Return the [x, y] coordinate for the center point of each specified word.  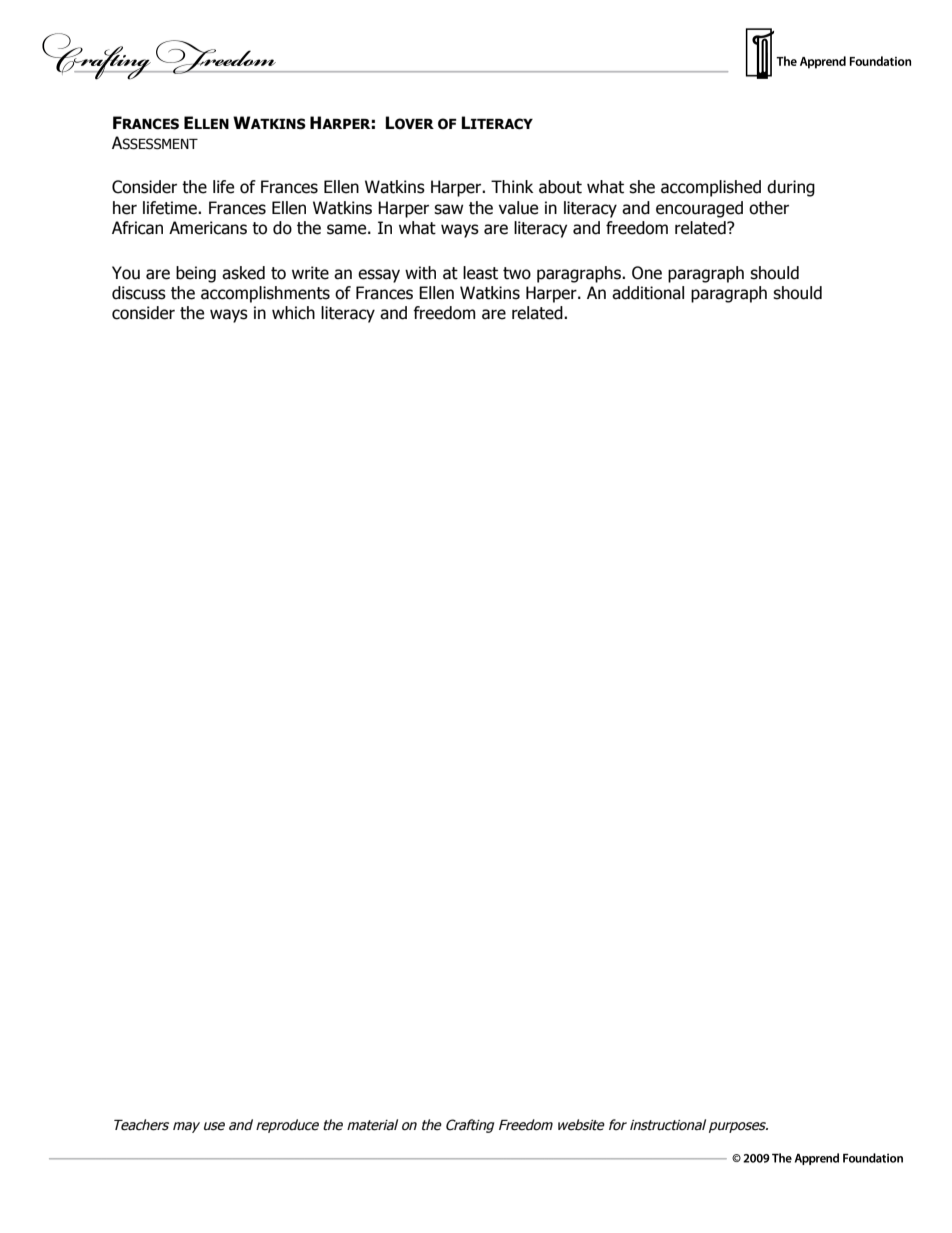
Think [512, 186]
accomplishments [265, 294]
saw [448, 209]
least [480, 273]
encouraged [699, 209]
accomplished [711, 188]
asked [243, 273]
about [560, 187]
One [647, 273]
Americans [208, 228]
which [293, 313]
